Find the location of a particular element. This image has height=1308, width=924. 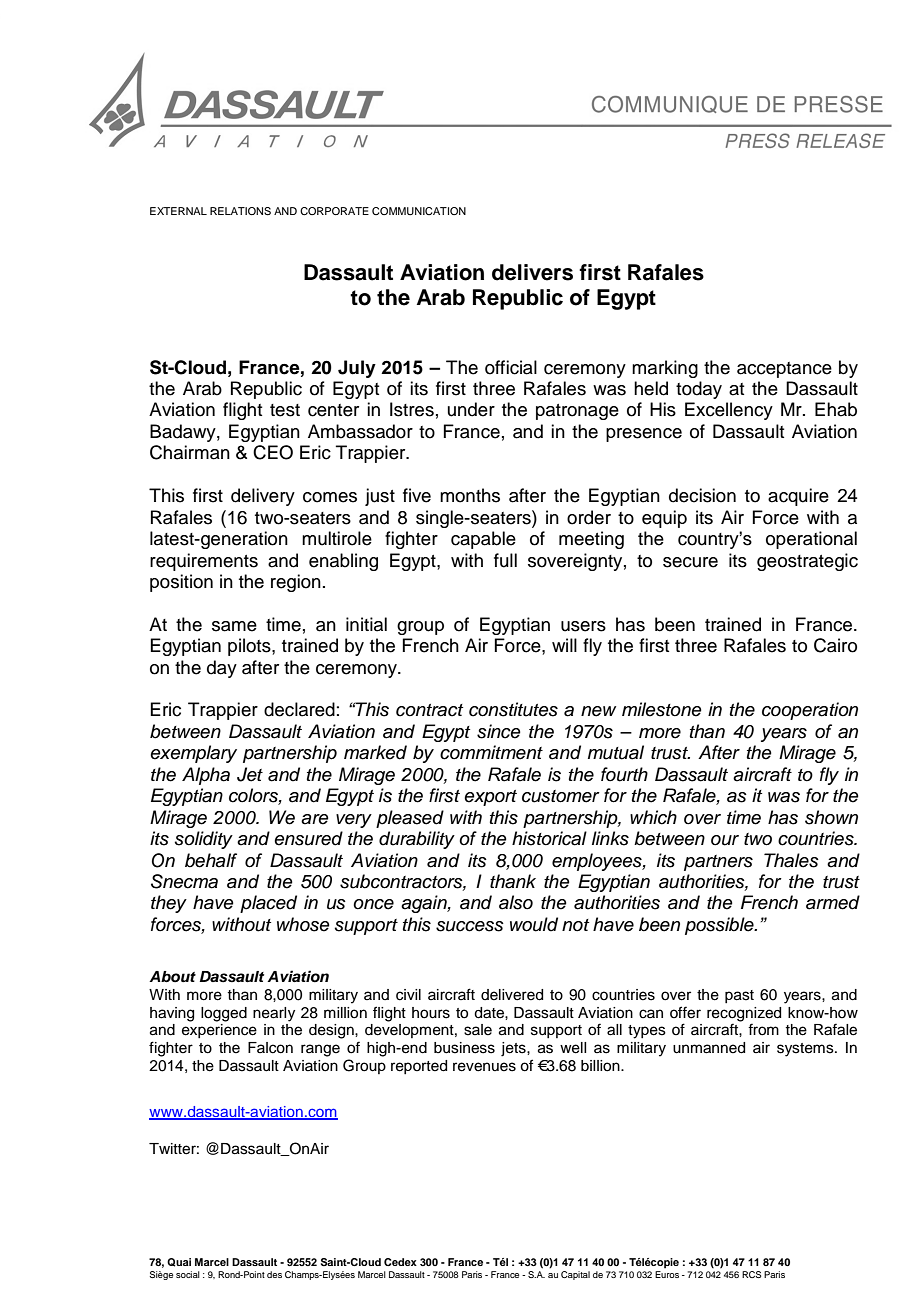

cooperation is located at coordinates (810, 711).
